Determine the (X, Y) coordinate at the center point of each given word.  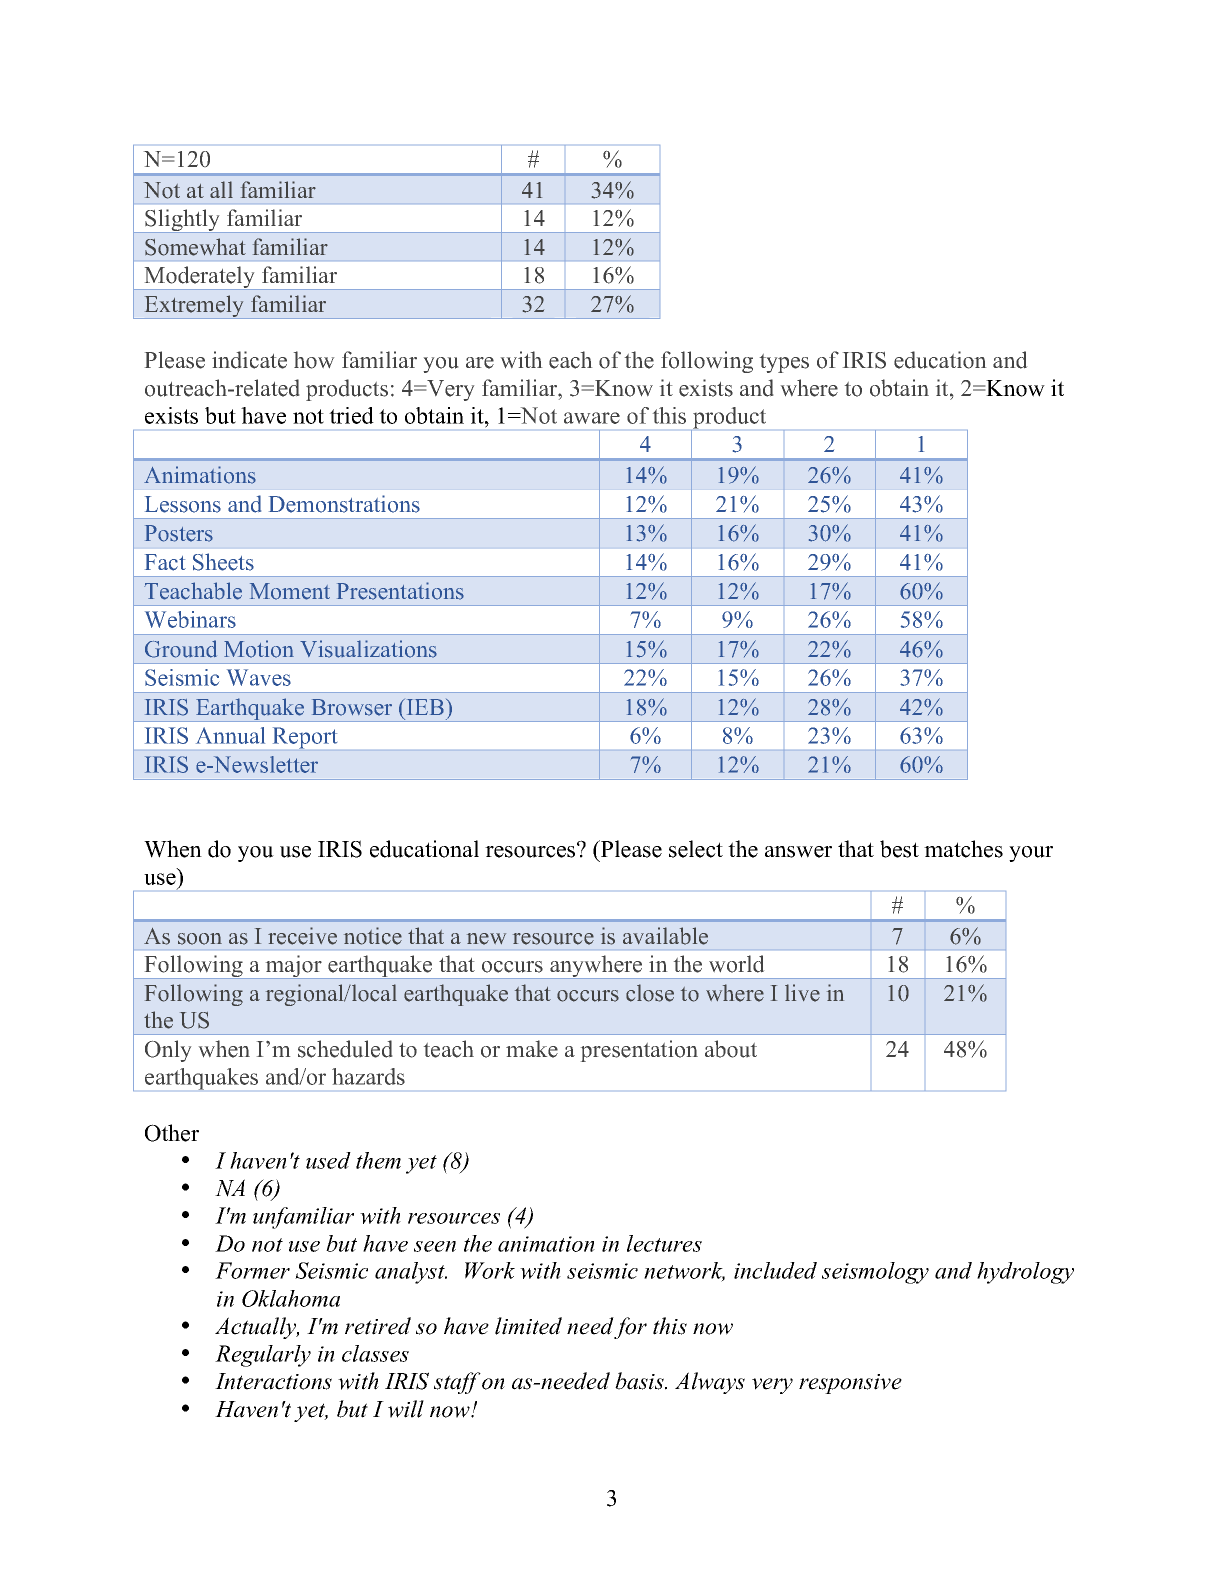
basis (640, 1381)
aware (592, 418)
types (784, 363)
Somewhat (195, 247)
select (696, 849)
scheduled (345, 1049)
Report (305, 738)
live (802, 993)
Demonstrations (344, 504)
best (899, 849)
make (532, 1049)
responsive (850, 1384)
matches (963, 849)
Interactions (273, 1381)
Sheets (223, 562)
